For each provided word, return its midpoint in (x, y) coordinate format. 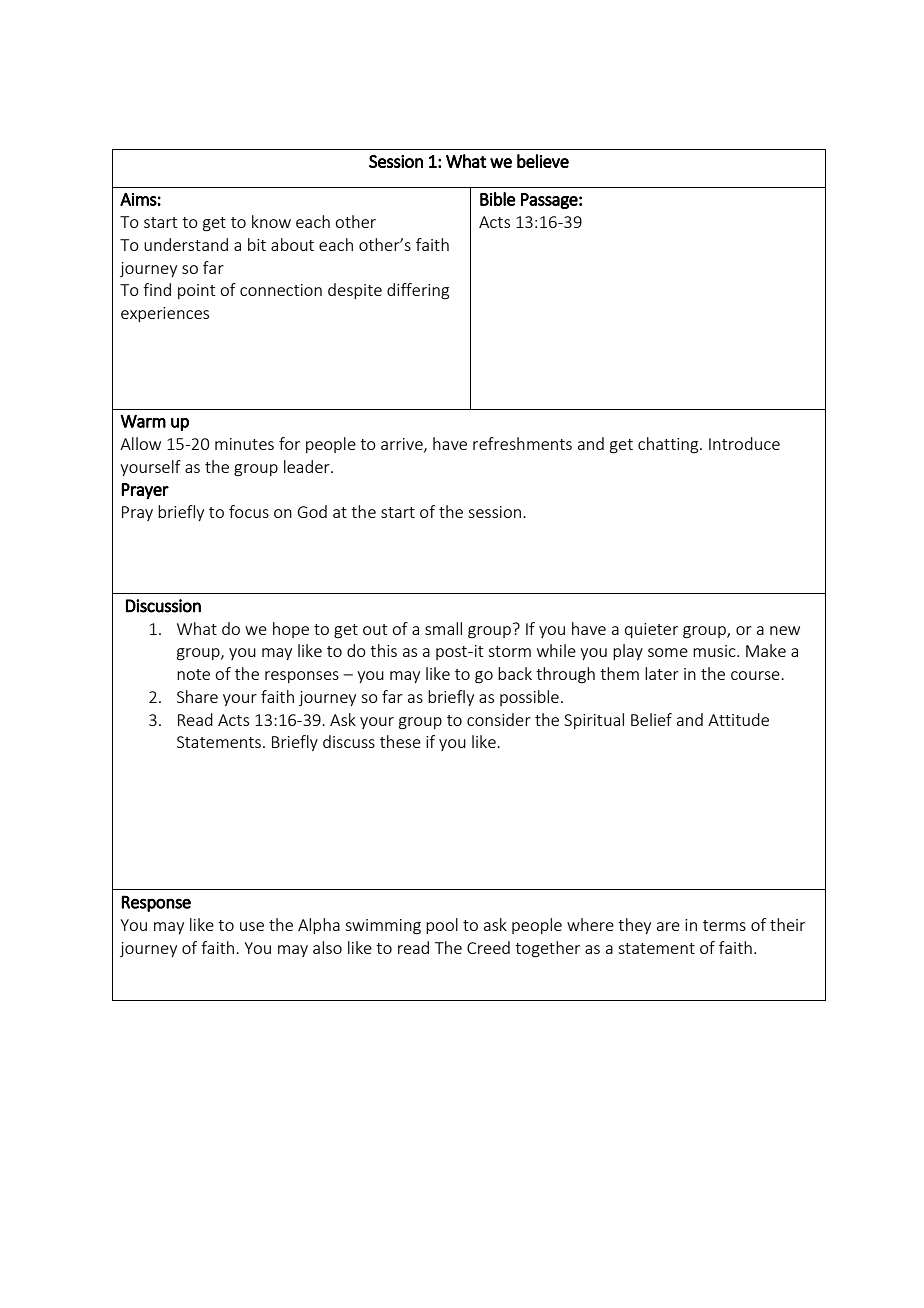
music (715, 651)
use (252, 926)
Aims (138, 199)
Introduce (744, 443)
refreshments (522, 443)
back (515, 673)
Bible (498, 199)
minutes (244, 444)
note (193, 674)
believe (543, 161)
